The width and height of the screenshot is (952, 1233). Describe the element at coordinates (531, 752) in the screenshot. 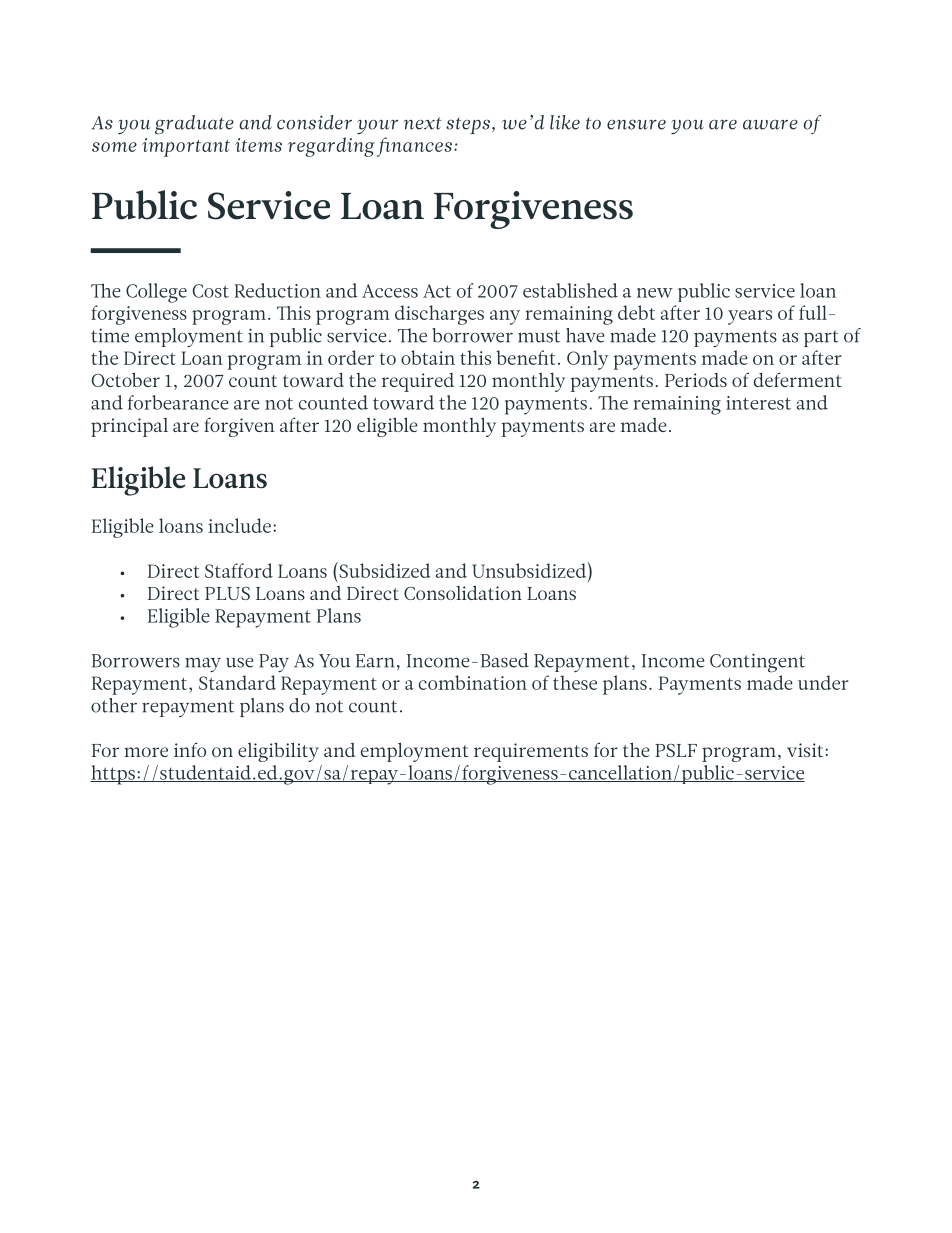

I see `requirements` at that location.
